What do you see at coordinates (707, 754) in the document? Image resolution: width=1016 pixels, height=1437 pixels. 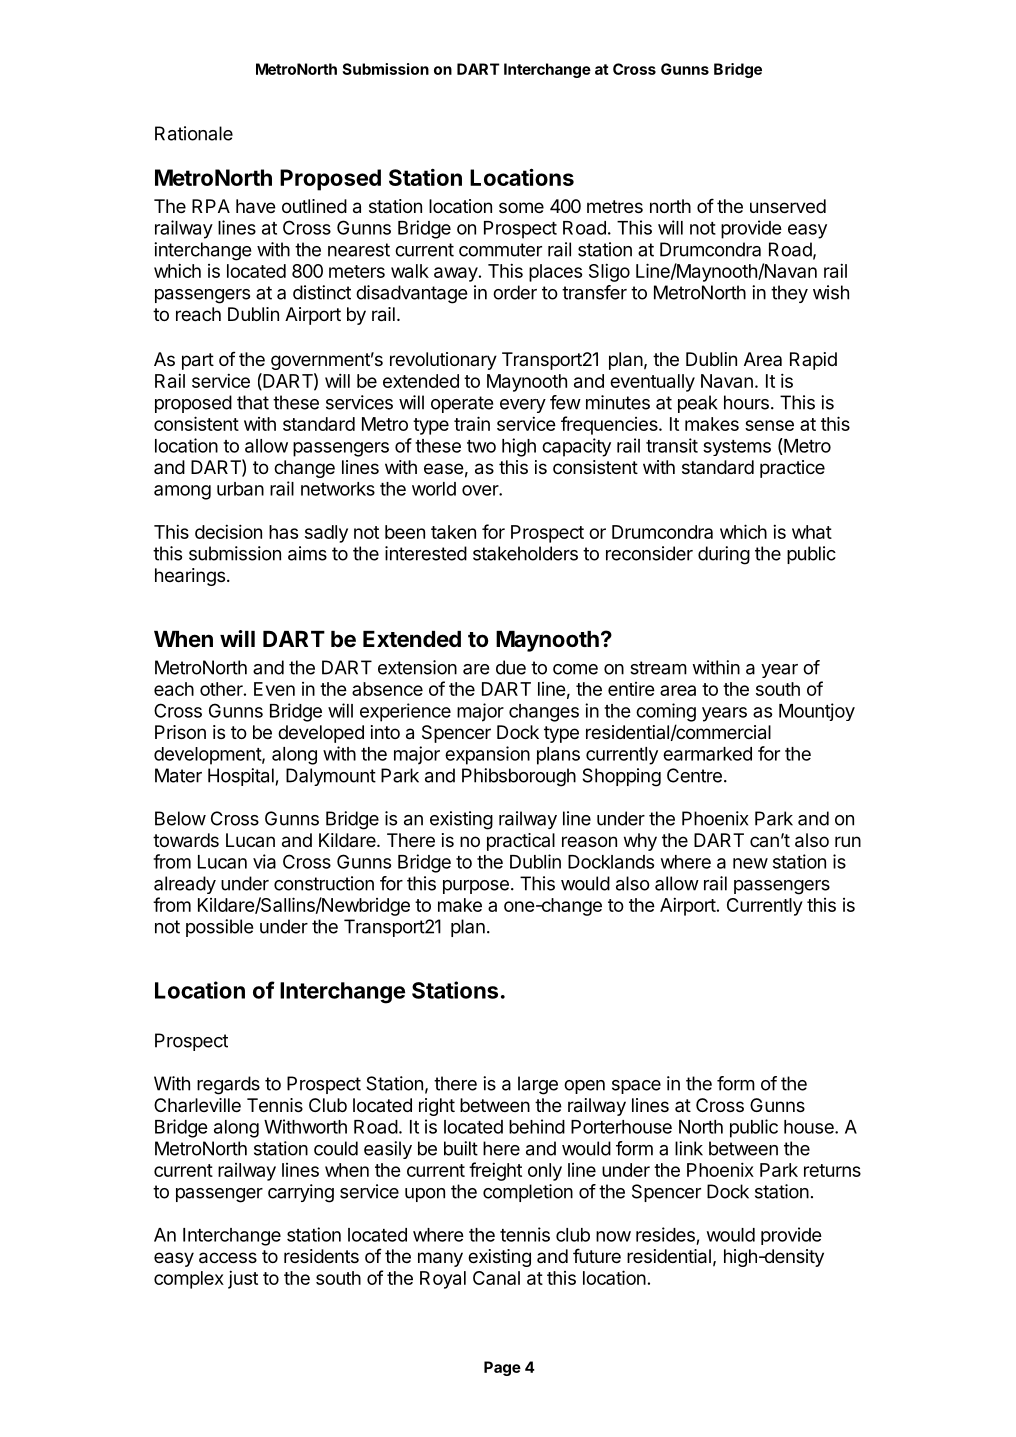 I see `earmarked` at bounding box center [707, 754].
